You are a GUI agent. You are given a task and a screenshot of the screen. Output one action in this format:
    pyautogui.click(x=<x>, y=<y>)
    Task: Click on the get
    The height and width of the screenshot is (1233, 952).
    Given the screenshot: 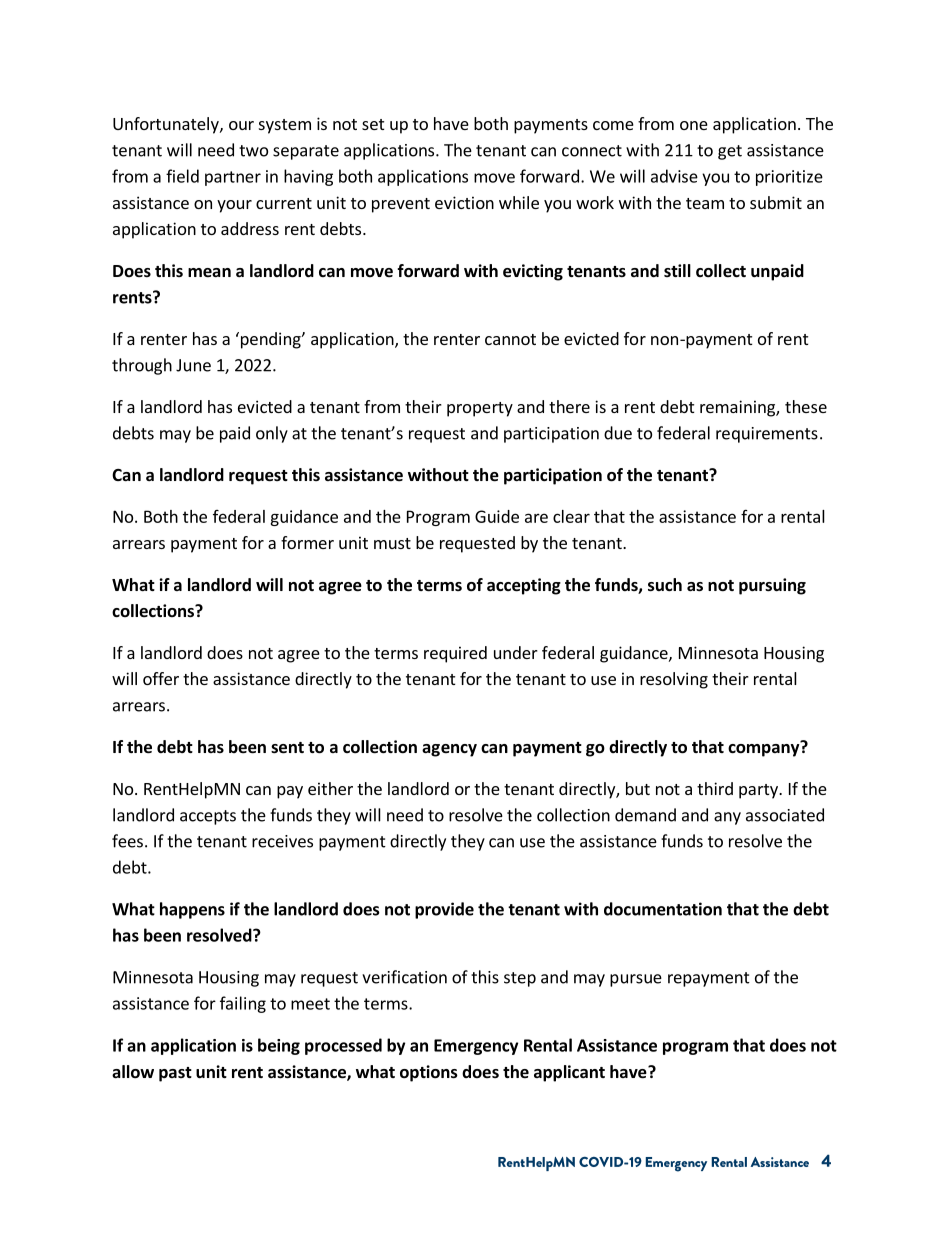 What is the action you would take?
    pyautogui.click(x=730, y=152)
